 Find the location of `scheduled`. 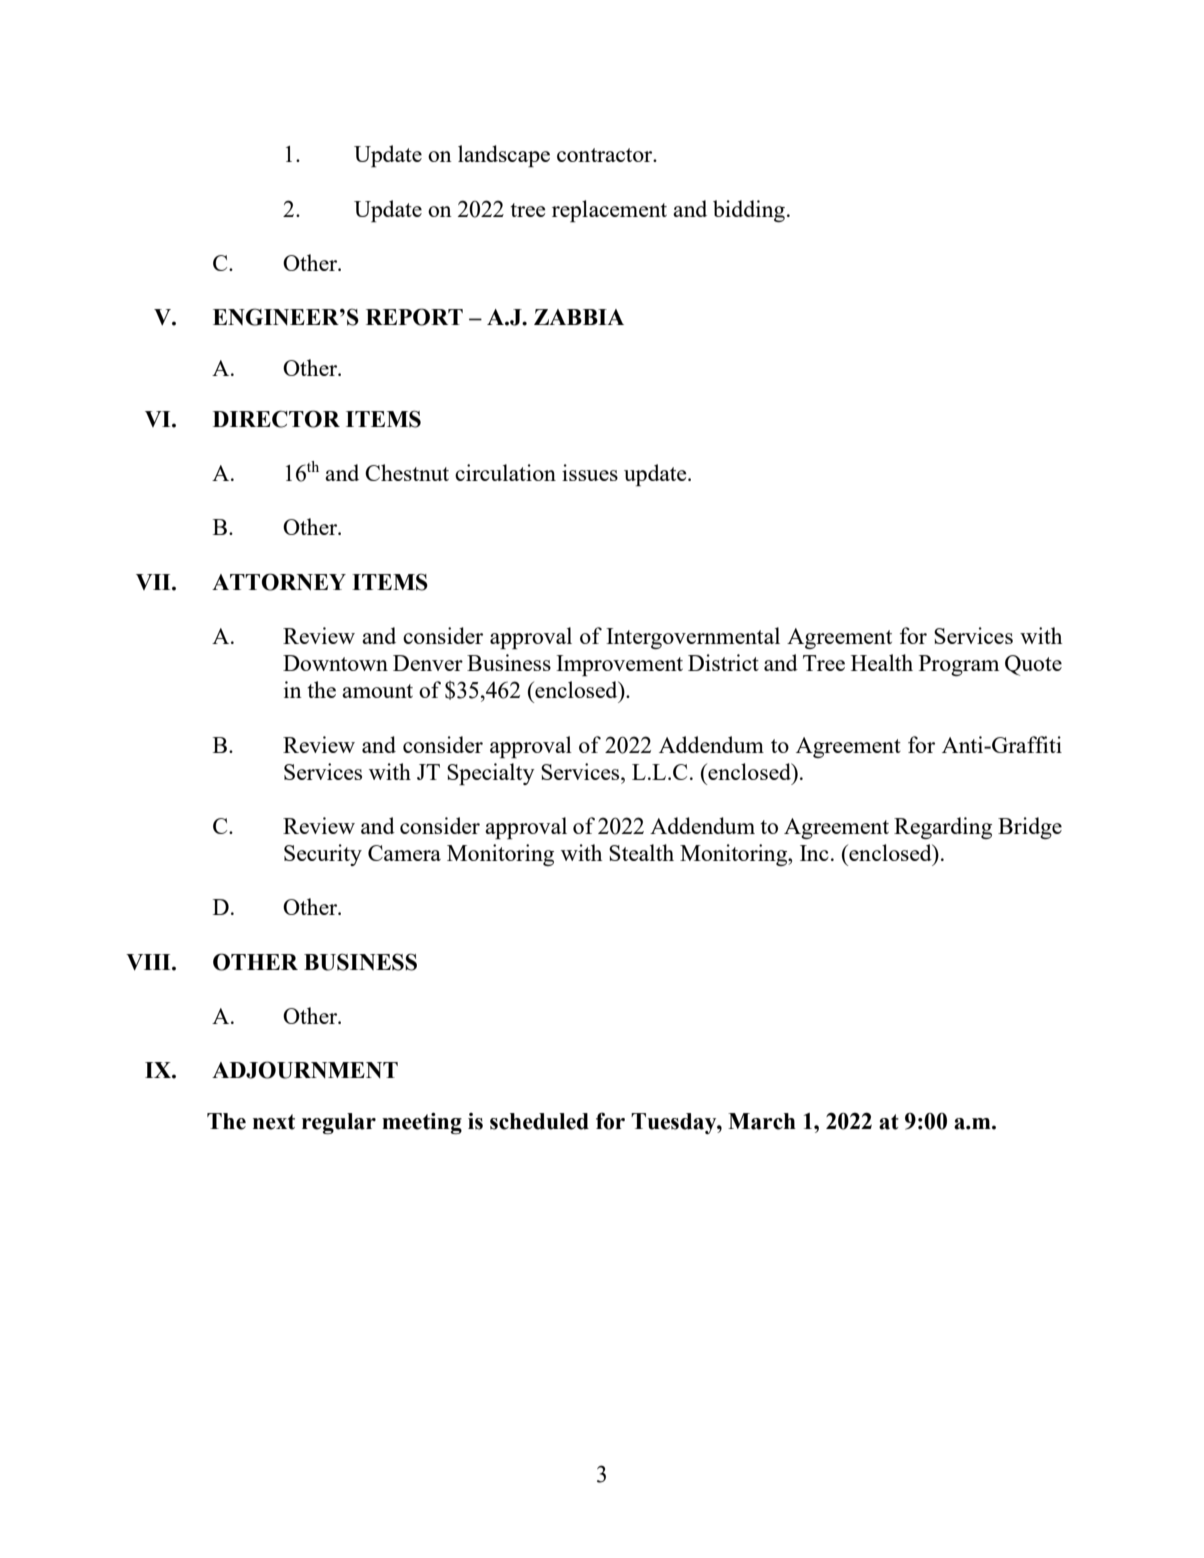

scheduled is located at coordinates (539, 1121).
